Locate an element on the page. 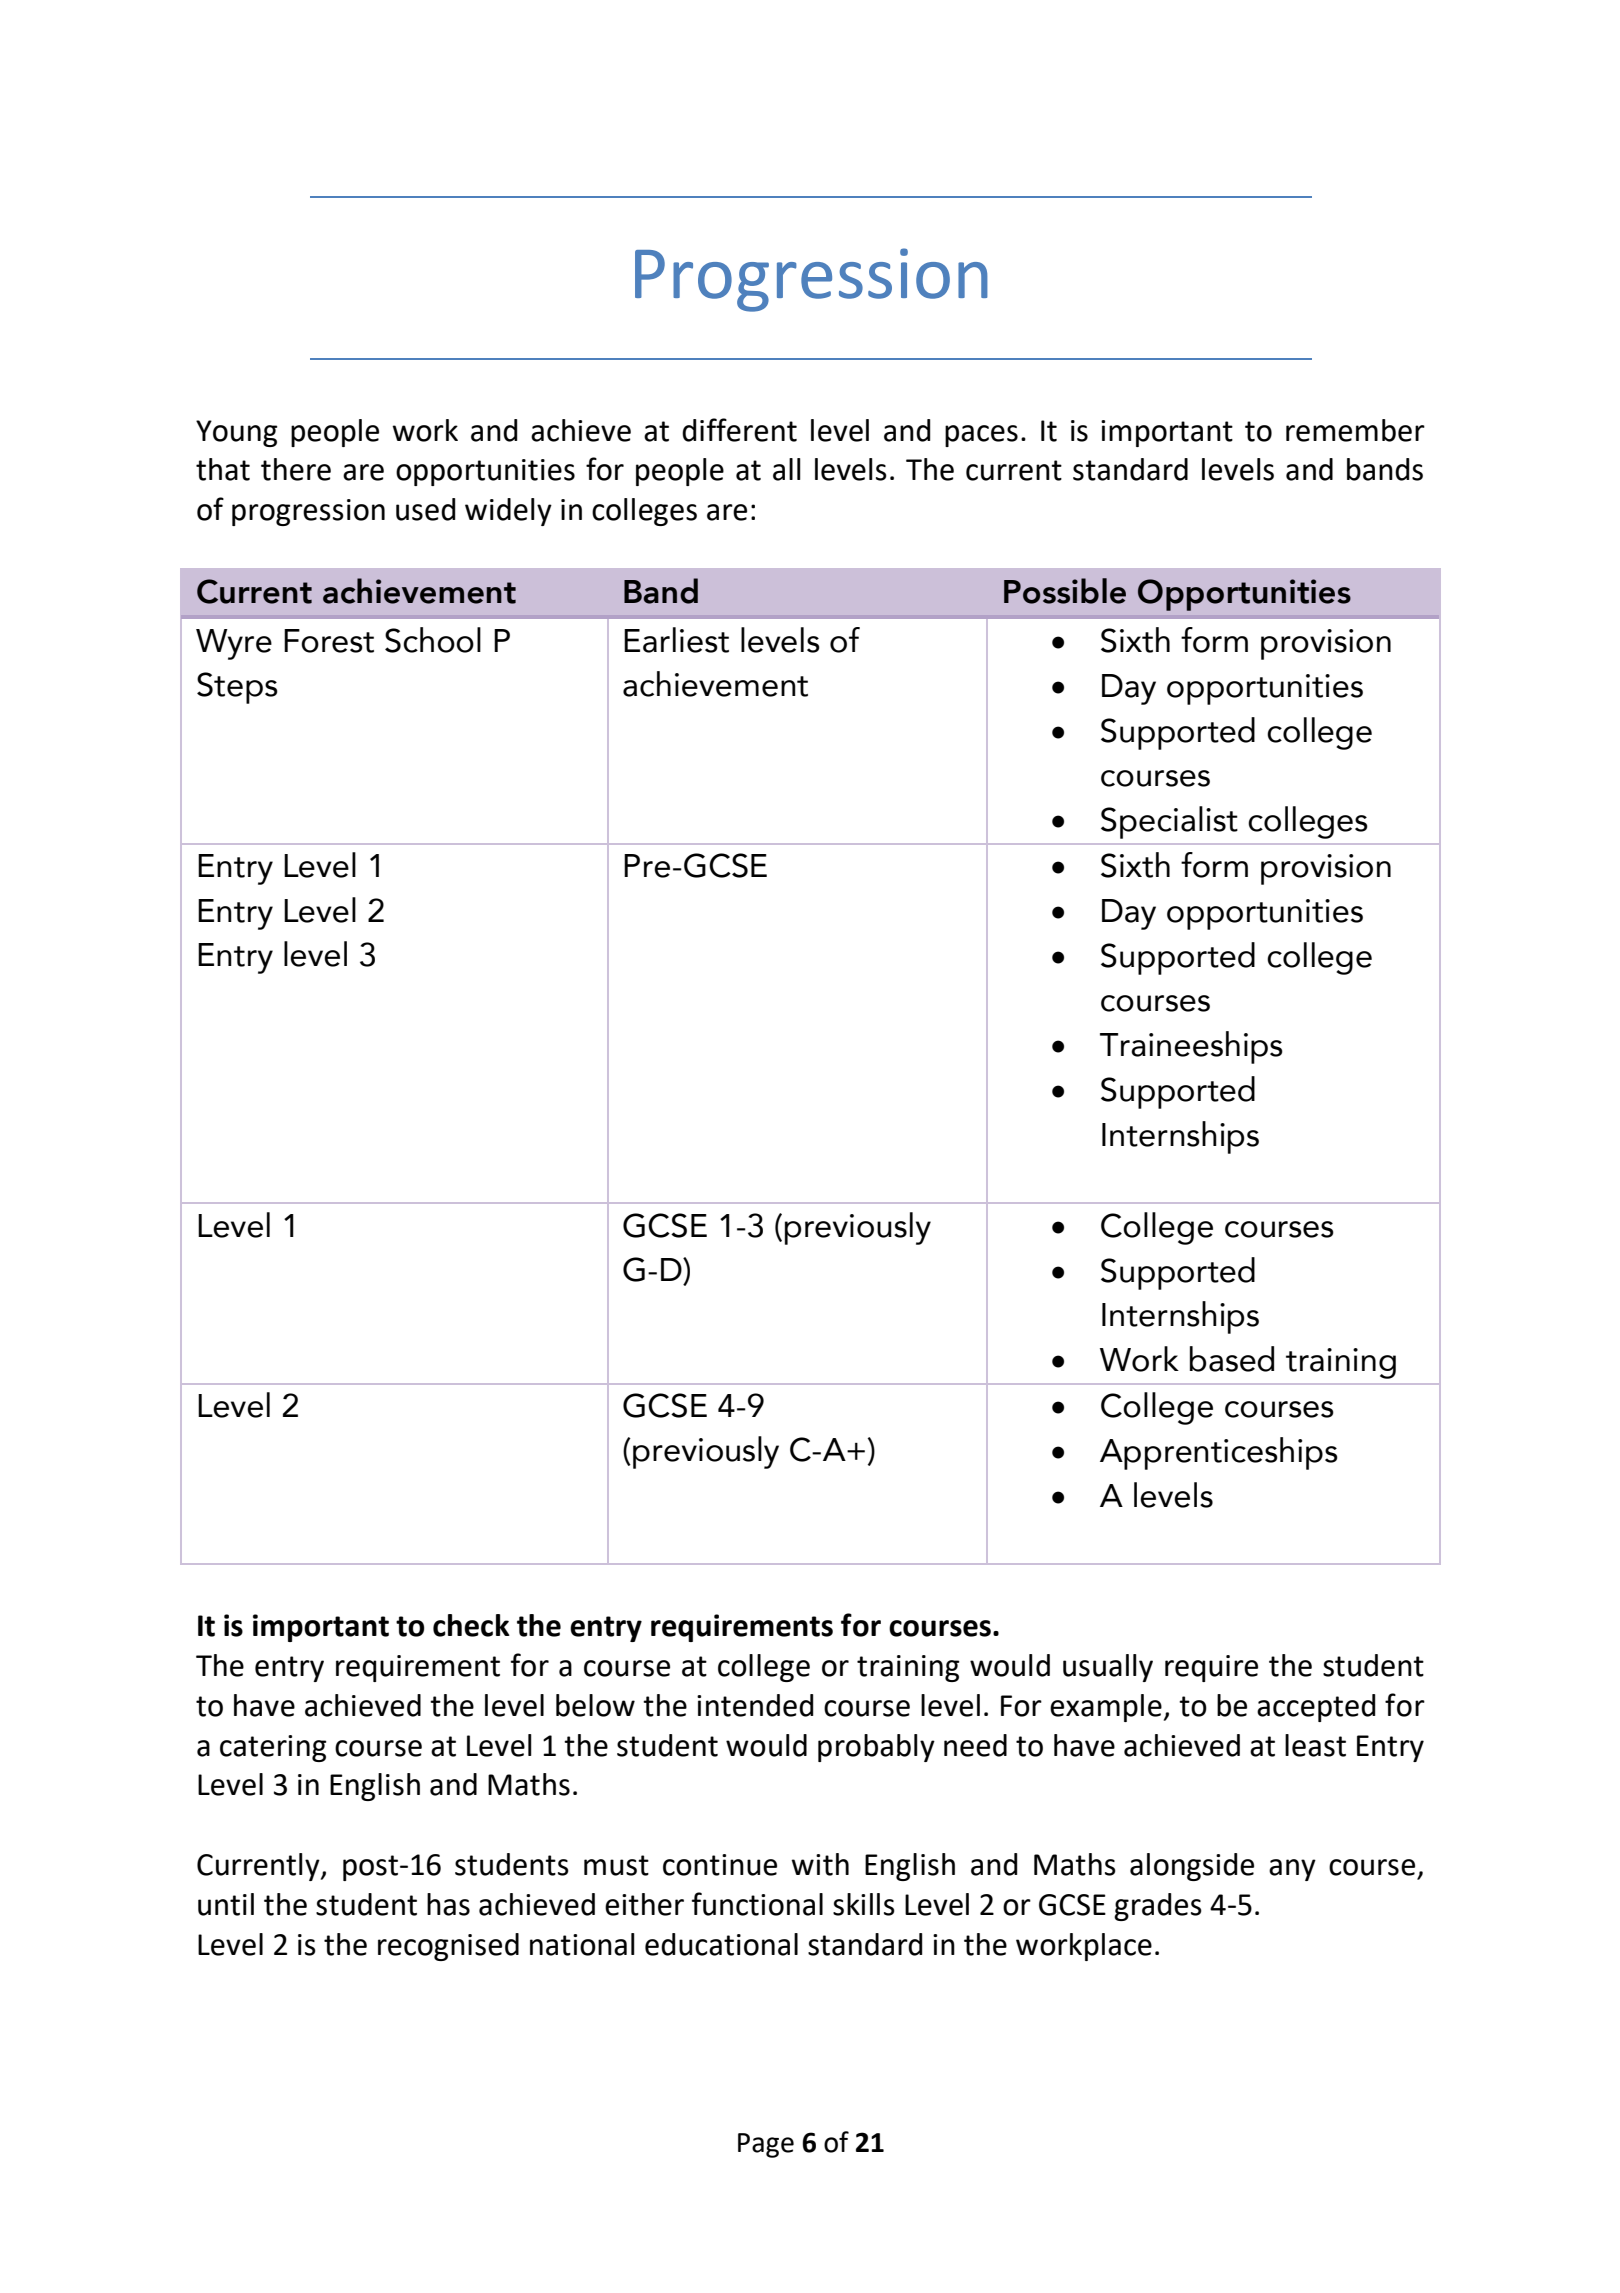 Image resolution: width=1620 pixels, height=2293 pixels. Specialist is located at coordinates (1169, 822).
